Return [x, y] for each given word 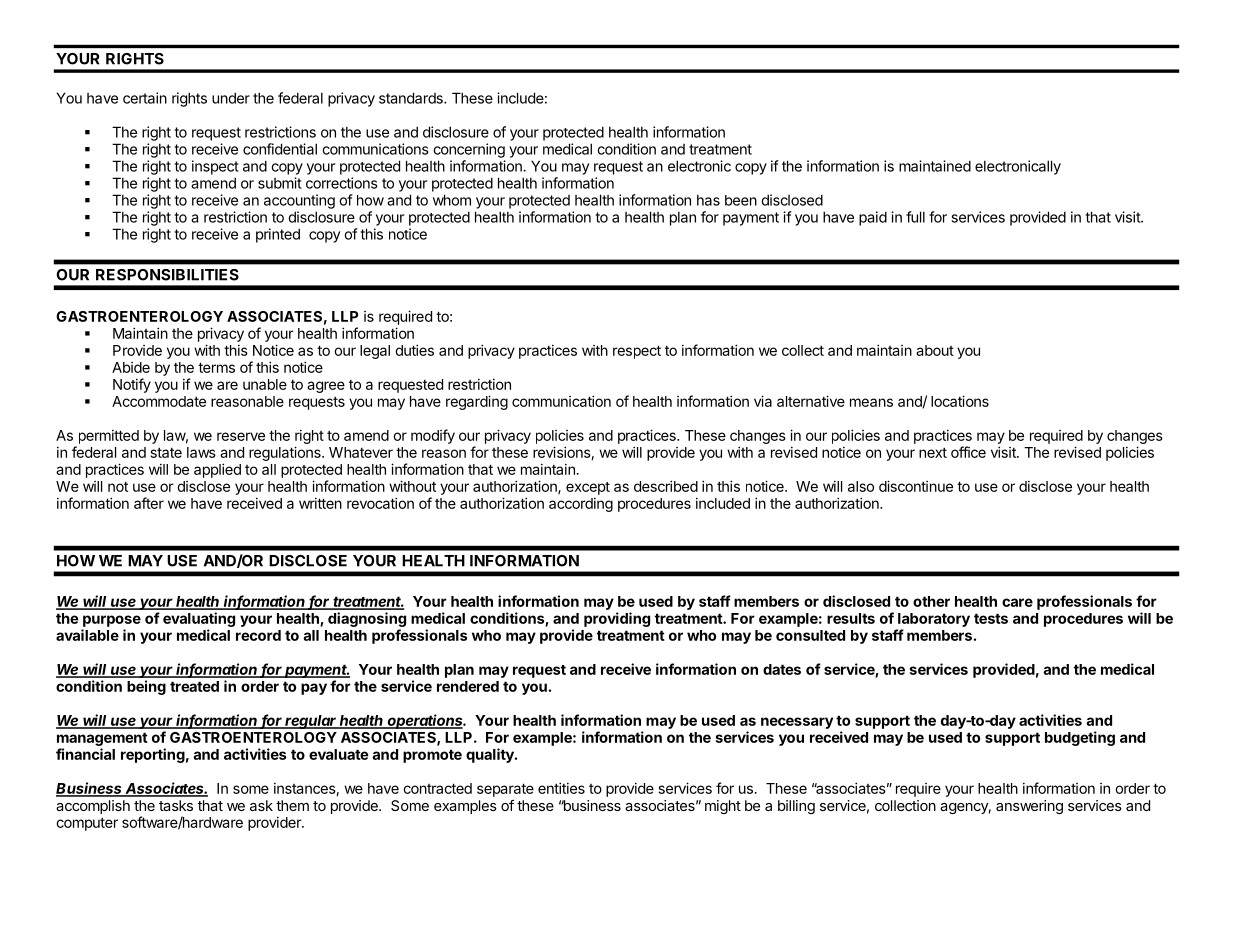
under [231, 98]
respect [637, 352]
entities [561, 788]
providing [617, 619]
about [935, 350]
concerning [469, 150]
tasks [176, 805]
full [915, 217]
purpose [112, 621]
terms [216, 367]
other [931, 601]
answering [1029, 807]
